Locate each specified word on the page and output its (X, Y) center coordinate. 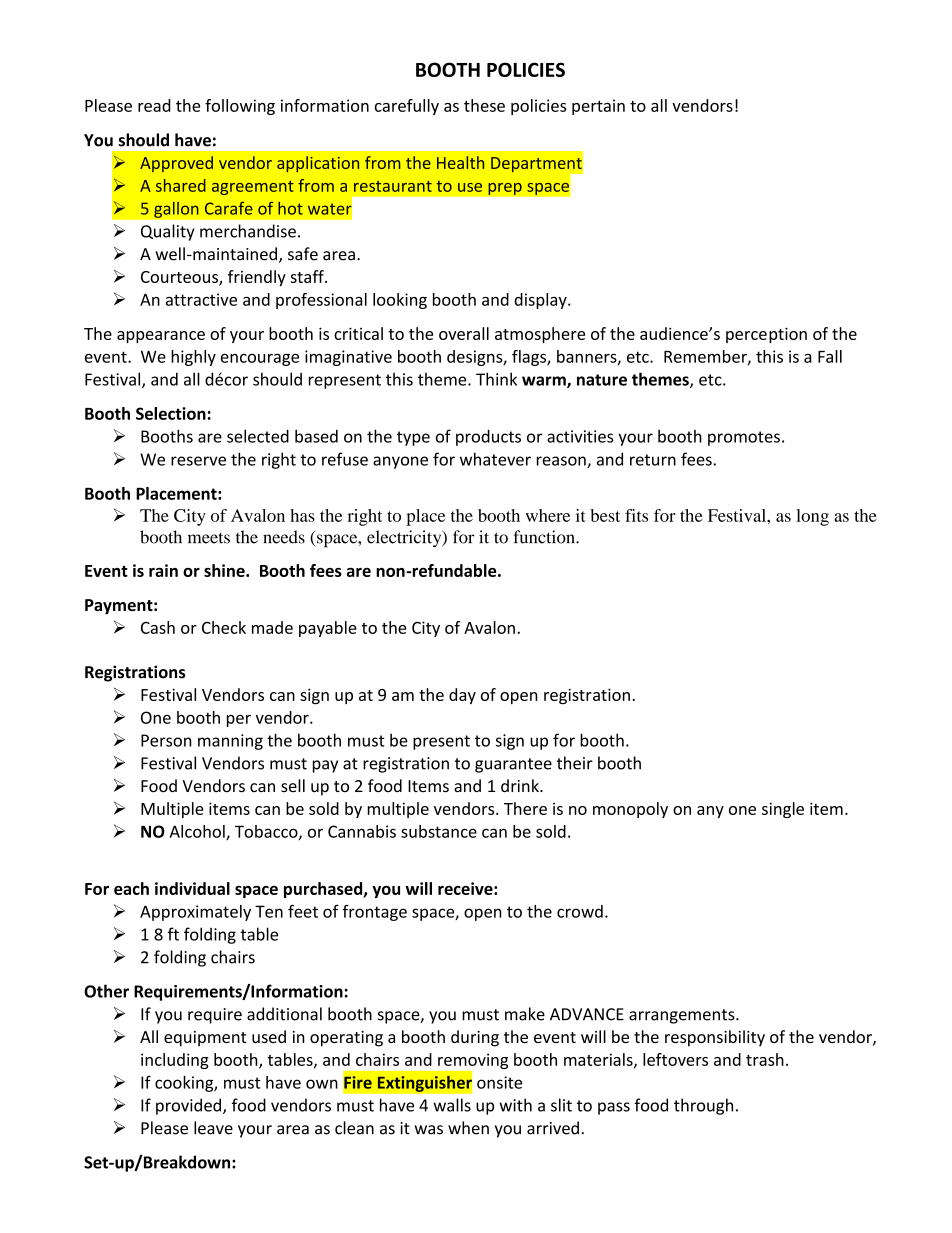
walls (452, 1105)
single (783, 810)
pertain (598, 107)
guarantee (513, 765)
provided (188, 1106)
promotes (744, 438)
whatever (495, 459)
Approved (176, 164)
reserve (198, 461)
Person (166, 740)
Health (460, 162)
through (703, 1106)
